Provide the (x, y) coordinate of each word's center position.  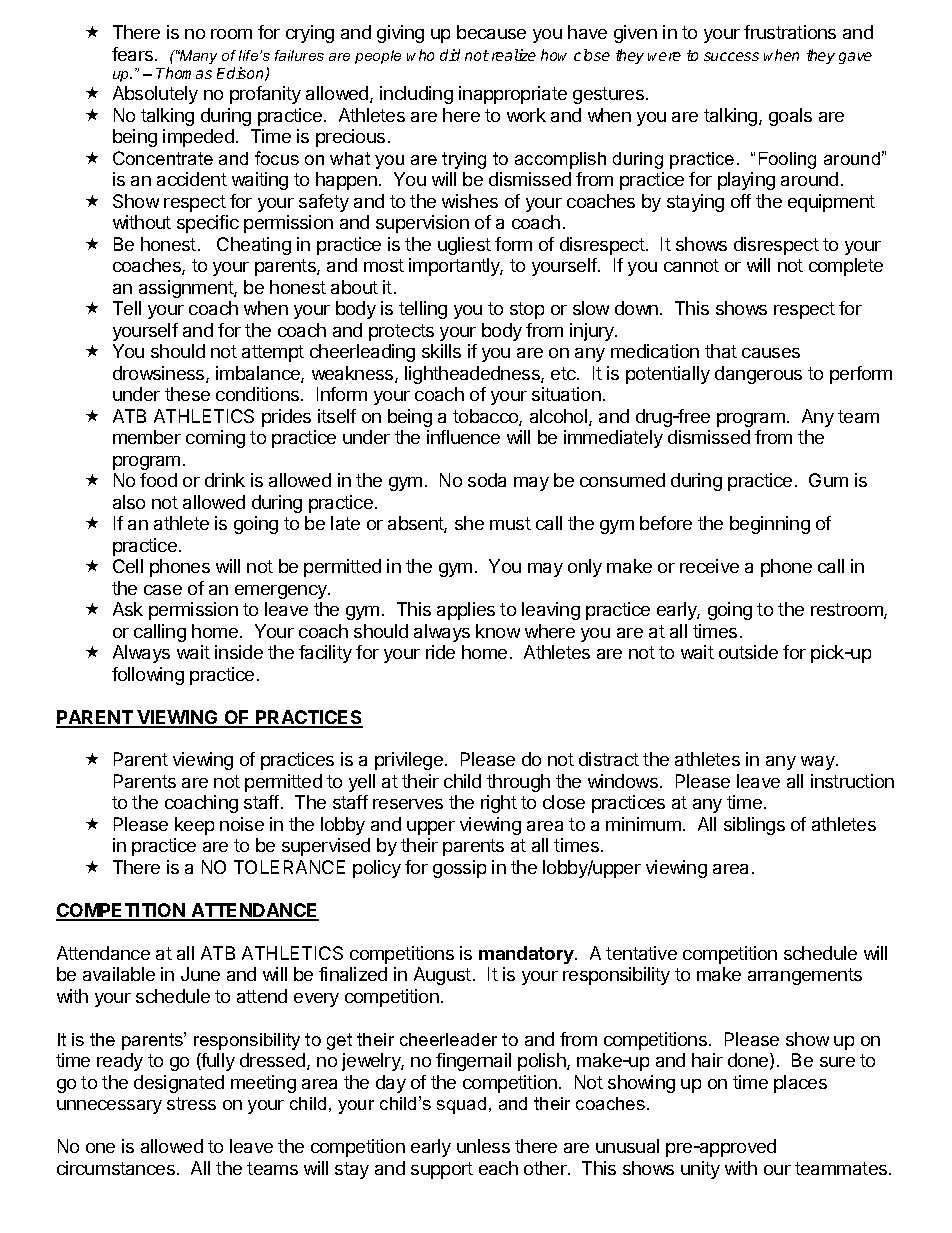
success (731, 56)
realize (514, 55)
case (163, 590)
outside (748, 652)
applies (466, 611)
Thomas (184, 73)
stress (191, 1103)
